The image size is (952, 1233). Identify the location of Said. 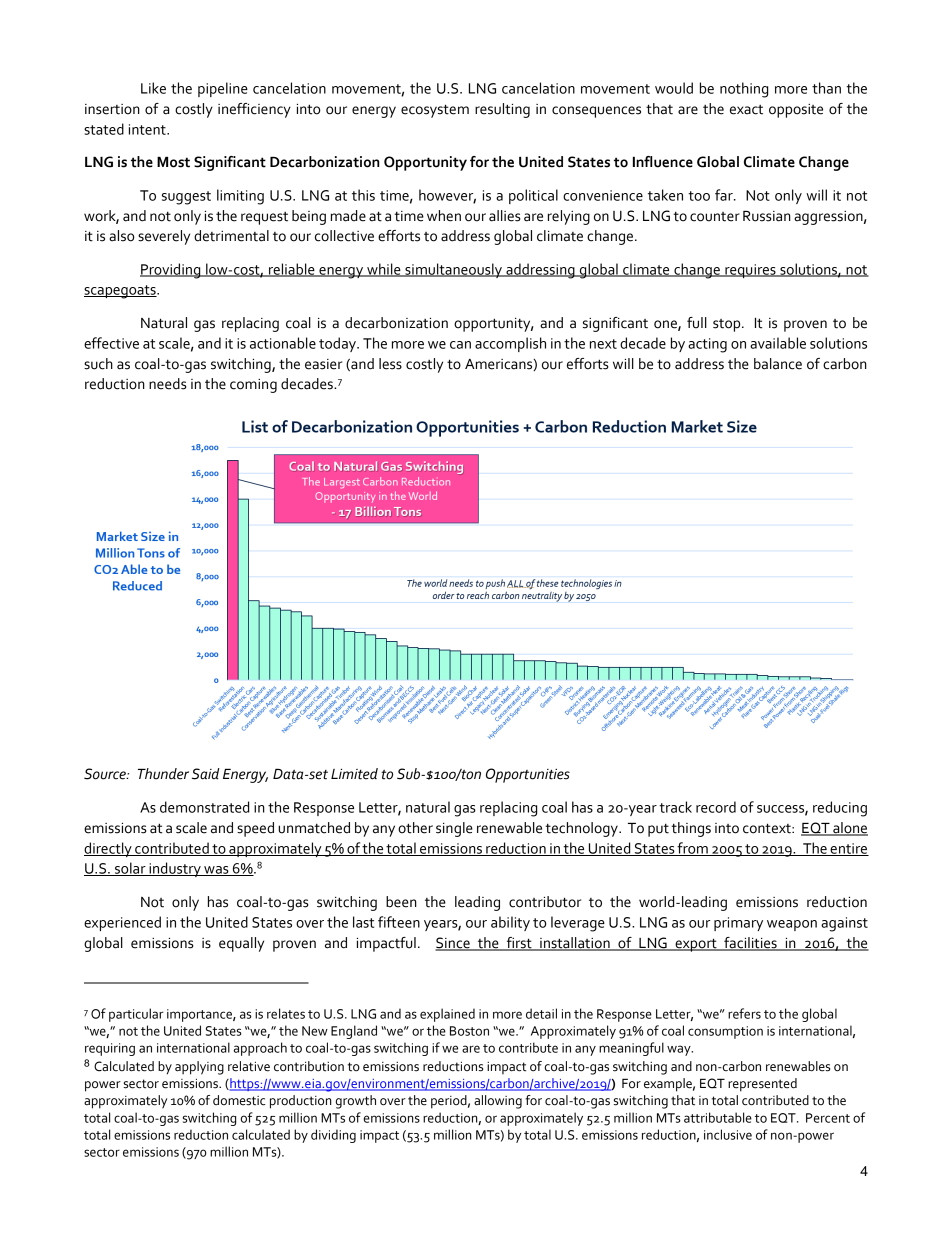
(206, 774).
